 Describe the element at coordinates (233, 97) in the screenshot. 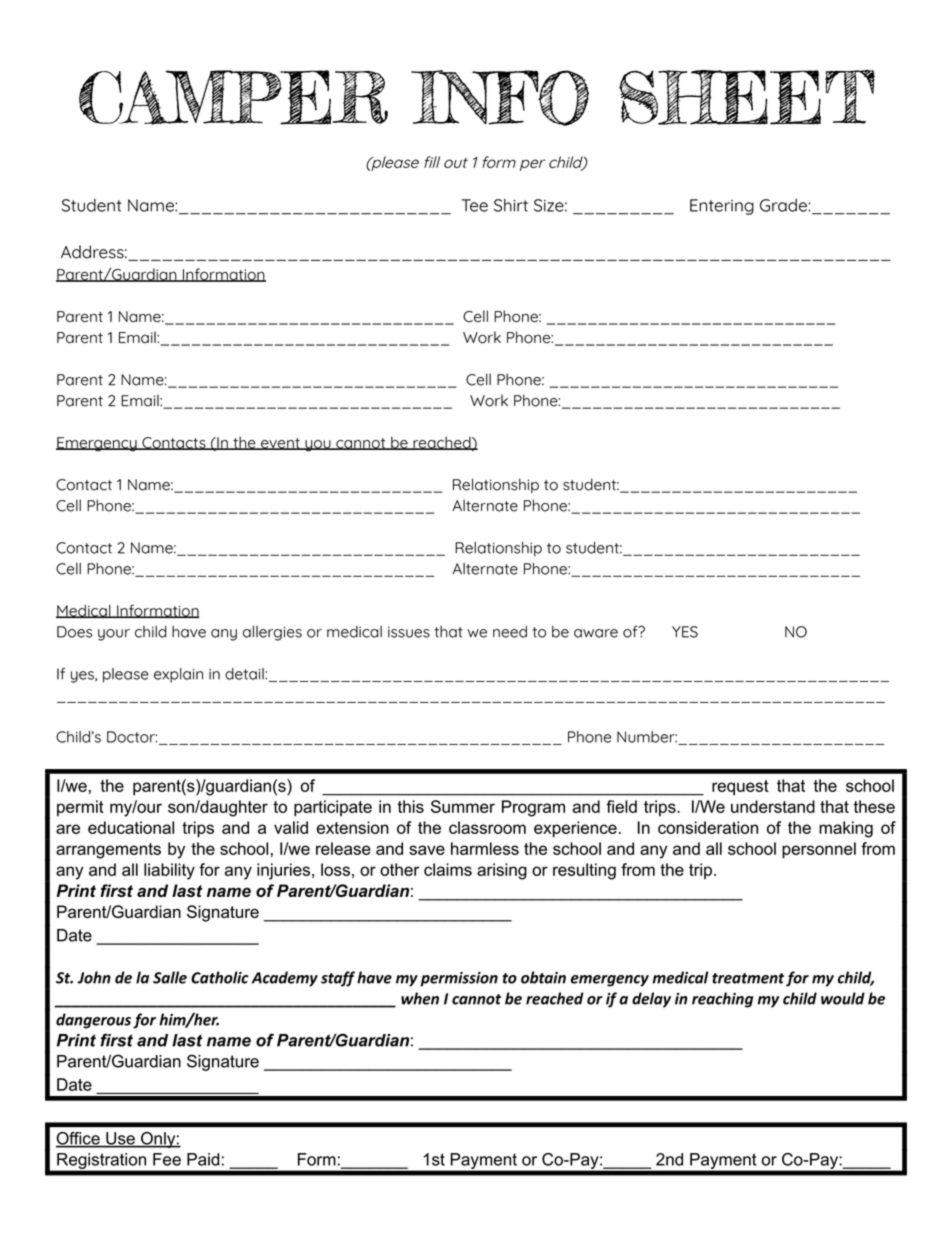

I see `CAMPER` at that location.
